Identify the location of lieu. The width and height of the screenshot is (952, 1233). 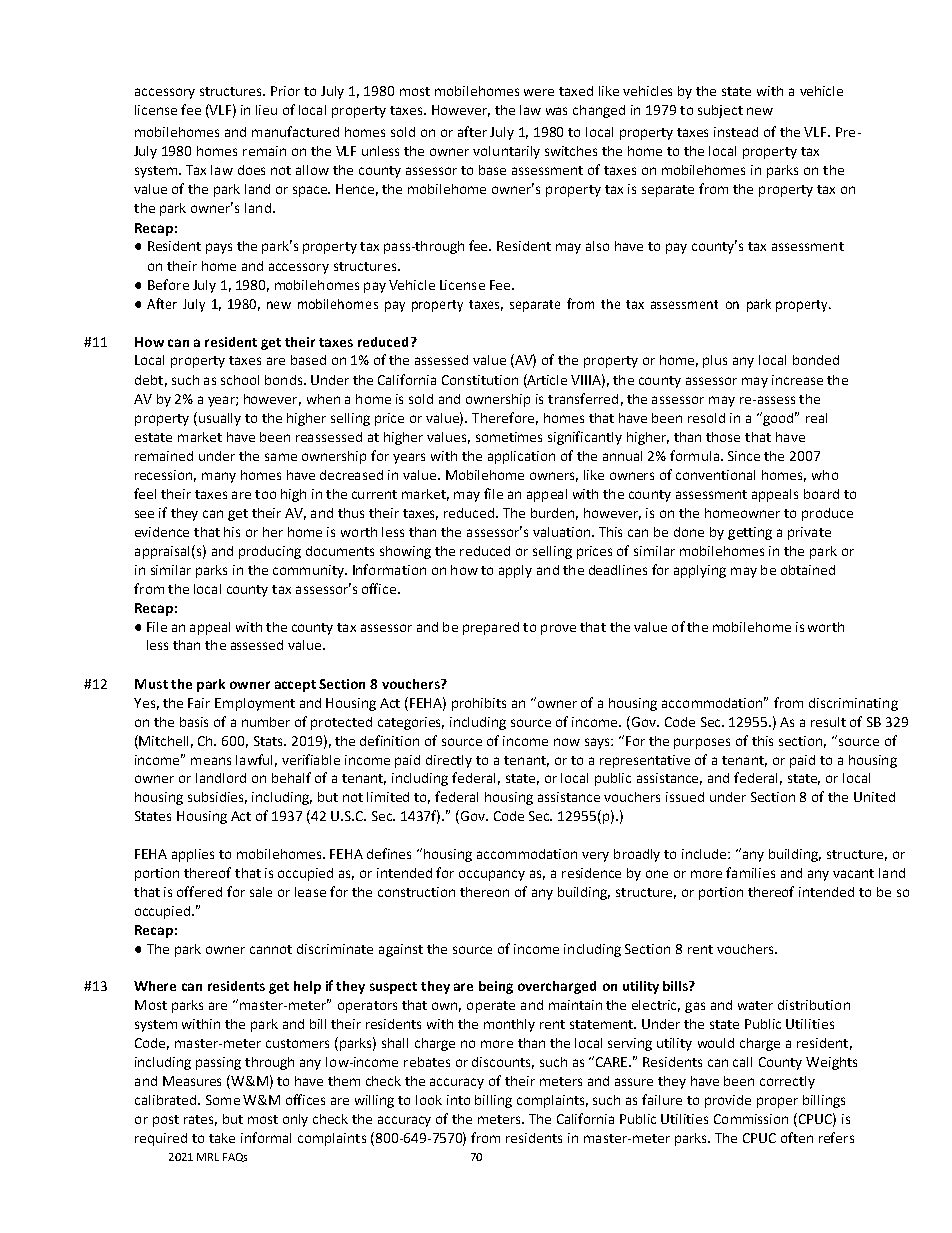
(266, 110).
